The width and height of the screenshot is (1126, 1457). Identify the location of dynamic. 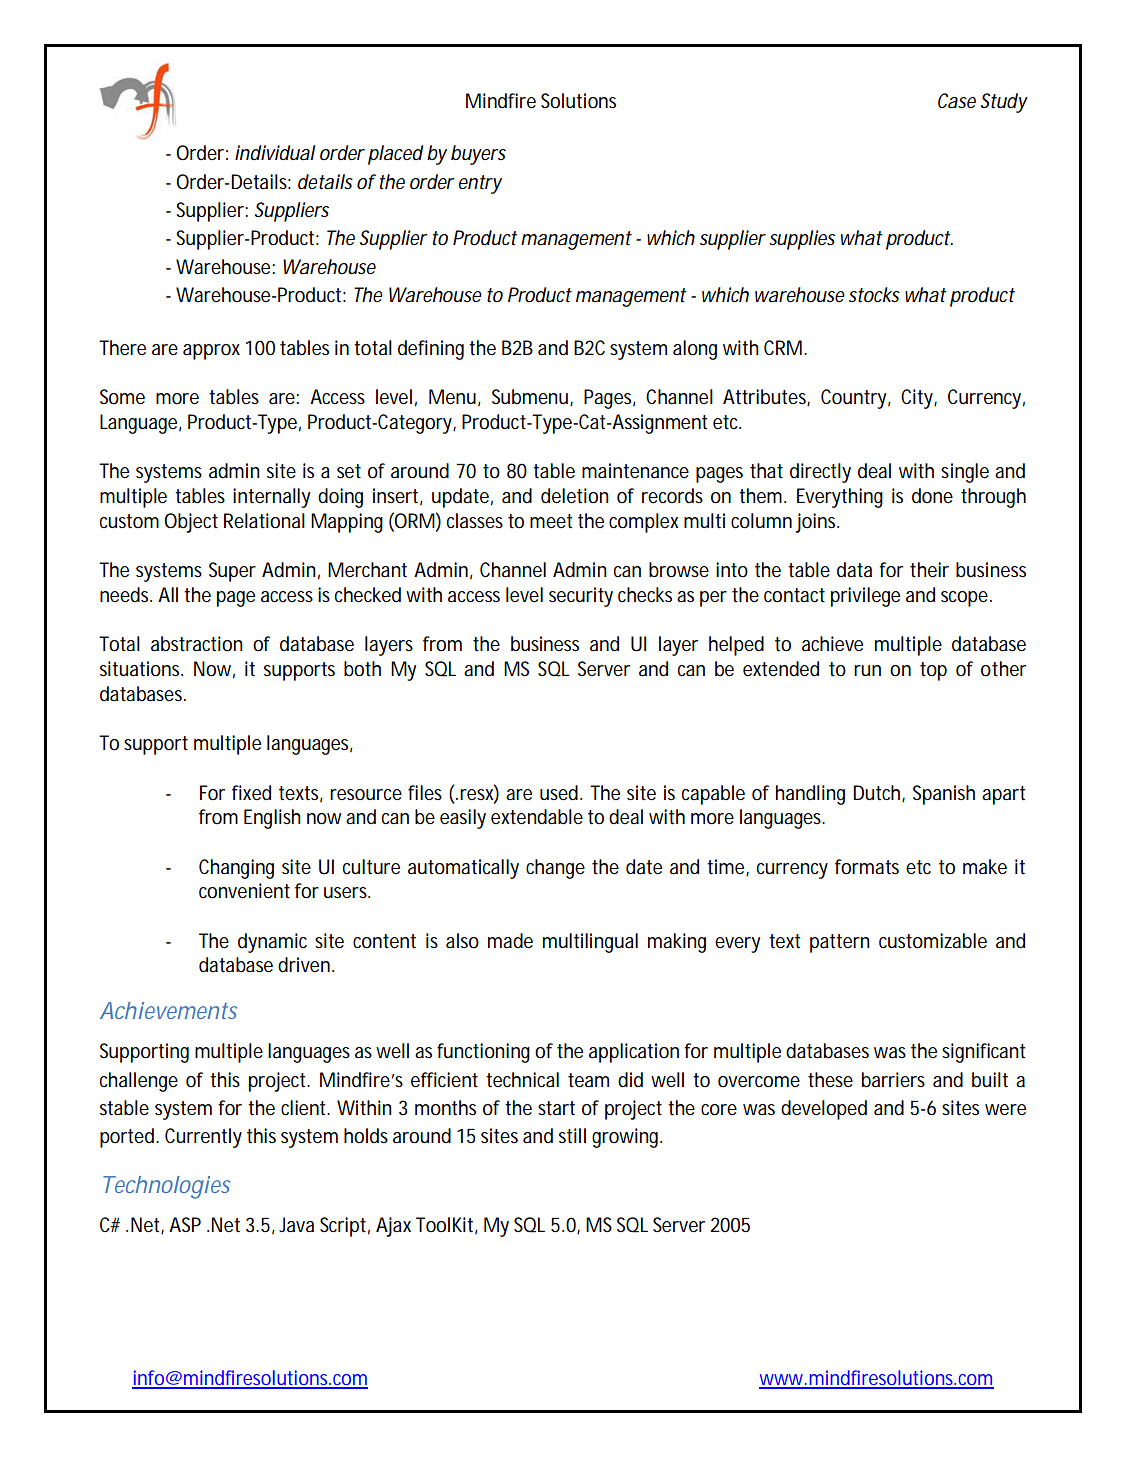
(272, 943).
